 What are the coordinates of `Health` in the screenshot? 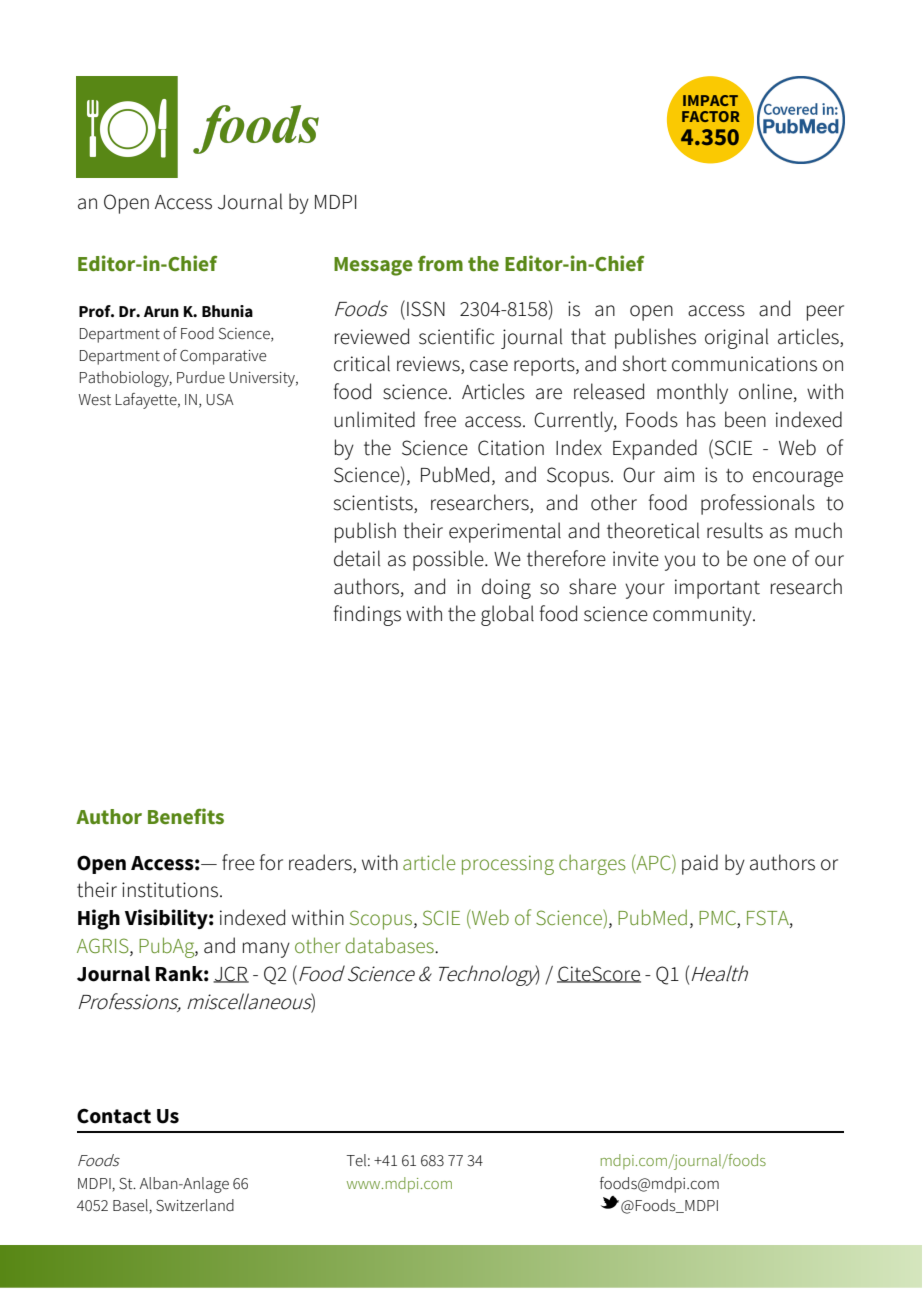 It's located at (719, 973).
